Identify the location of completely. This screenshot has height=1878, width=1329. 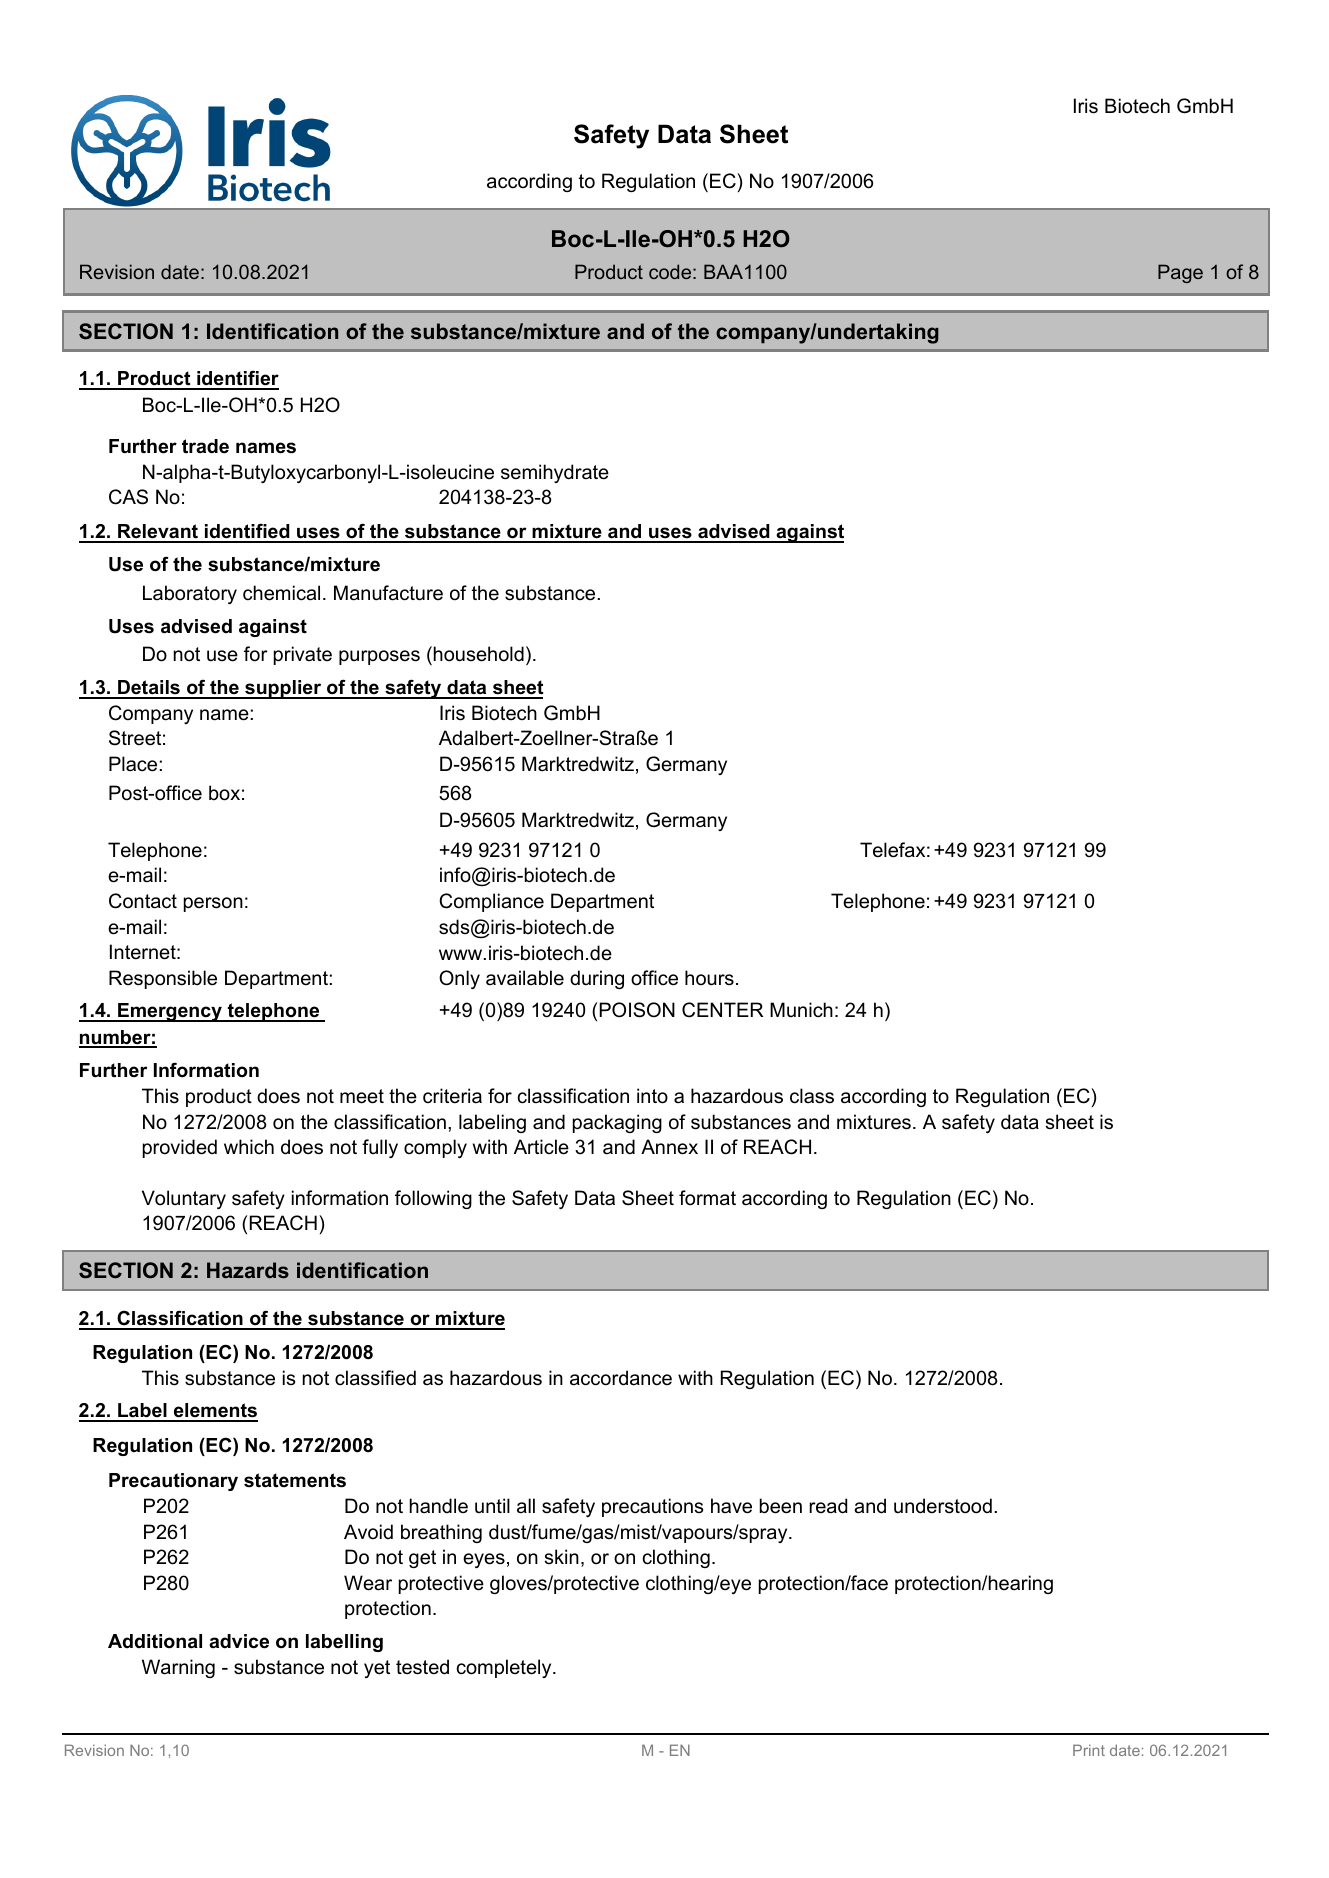
(505, 1668).
